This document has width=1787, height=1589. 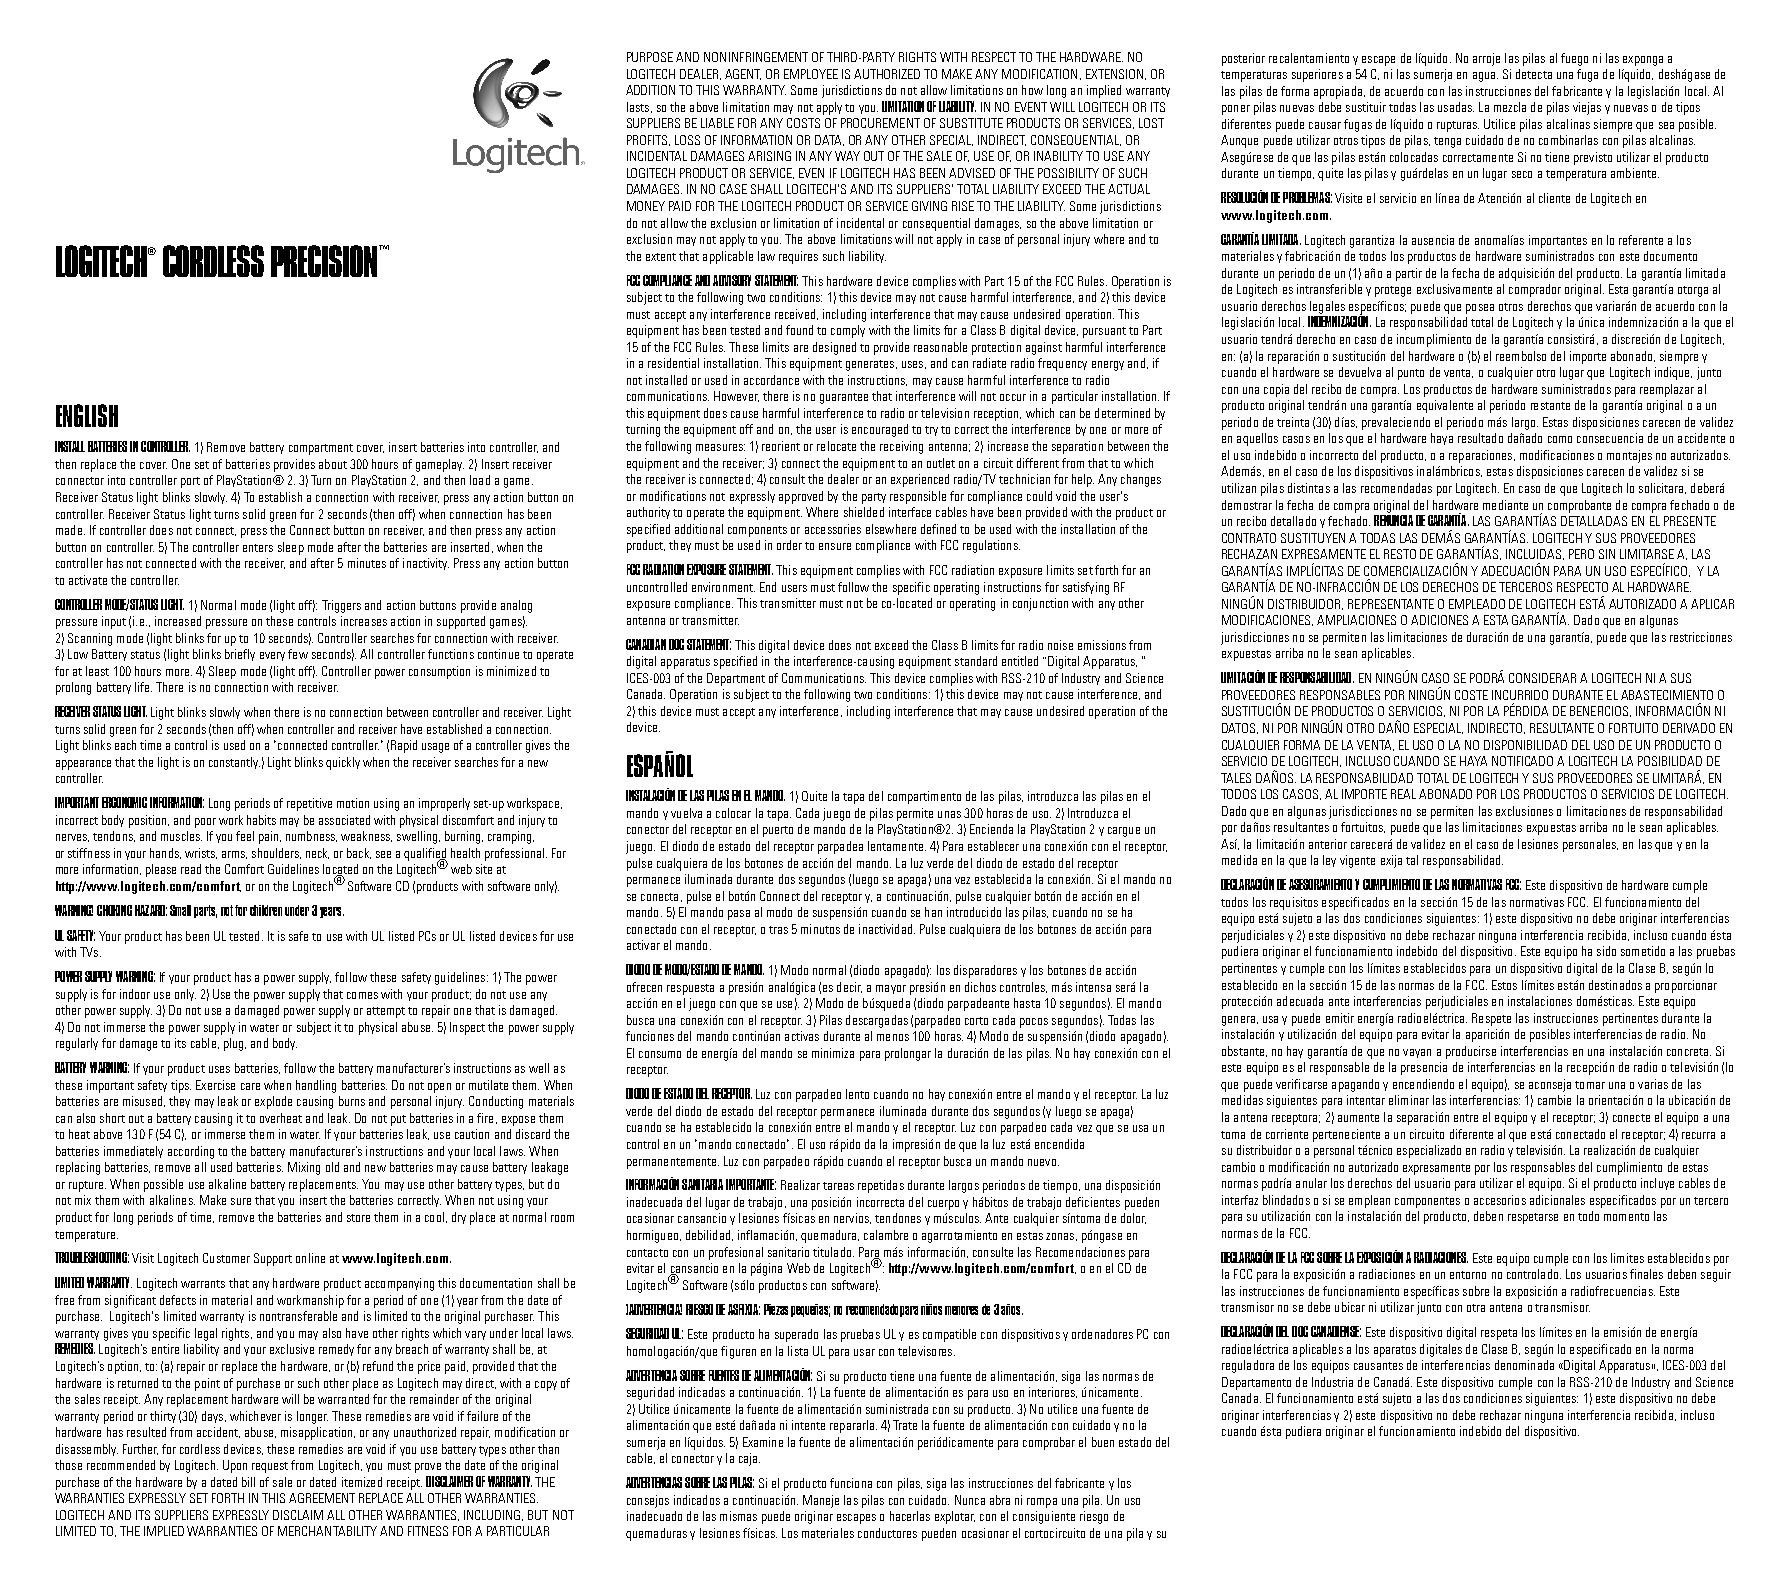 I want to click on PERO, so click(x=1581, y=554).
